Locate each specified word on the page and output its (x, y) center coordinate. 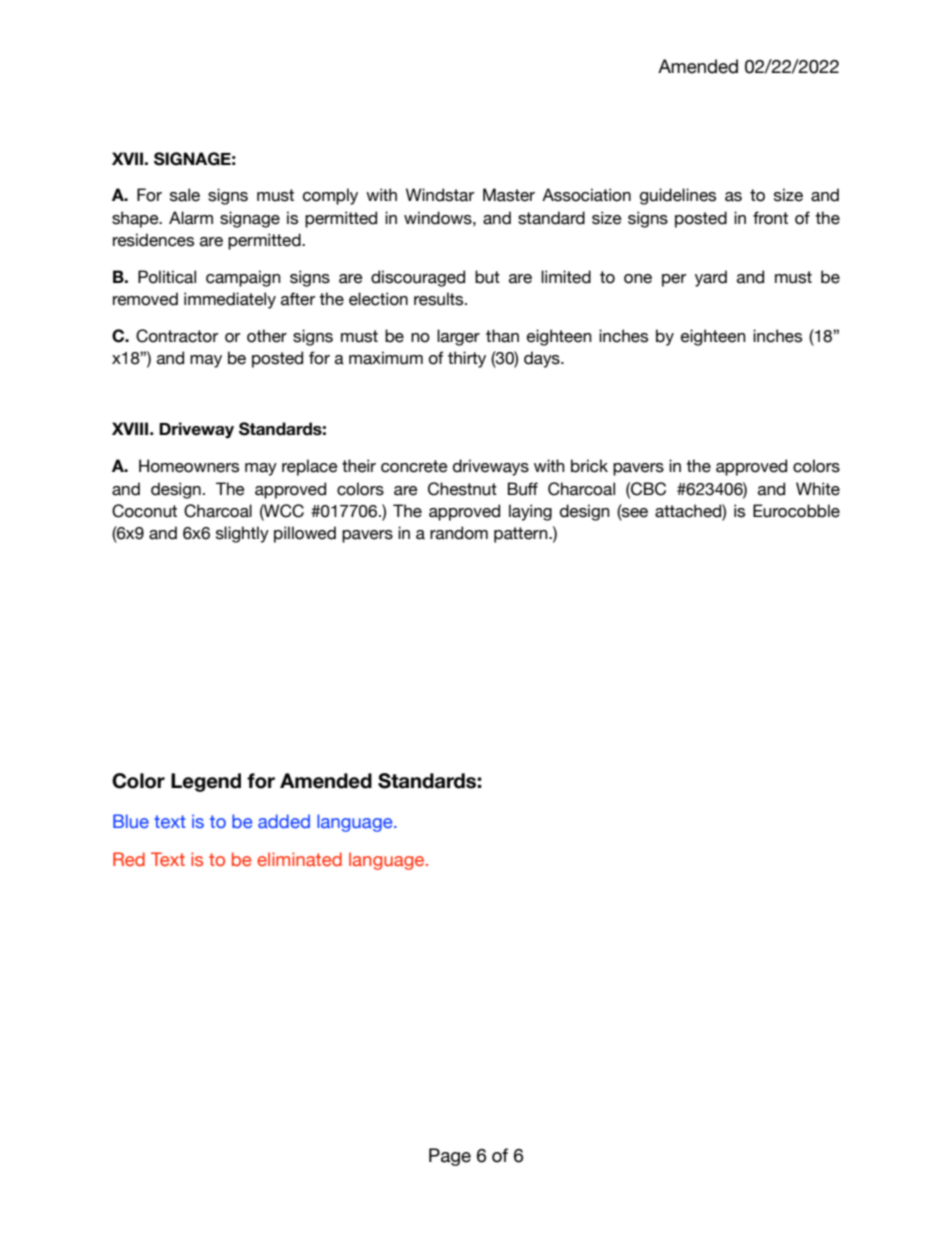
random (459, 533)
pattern (522, 535)
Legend (206, 782)
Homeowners (189, 466)
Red (129, 859)
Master (509, 195)
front (770, 218)
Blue (131, 821)
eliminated (299, 859)
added (284, 821)
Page (450, 1157)
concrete (414, 466)
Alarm (191, 218)
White (818, 489)
